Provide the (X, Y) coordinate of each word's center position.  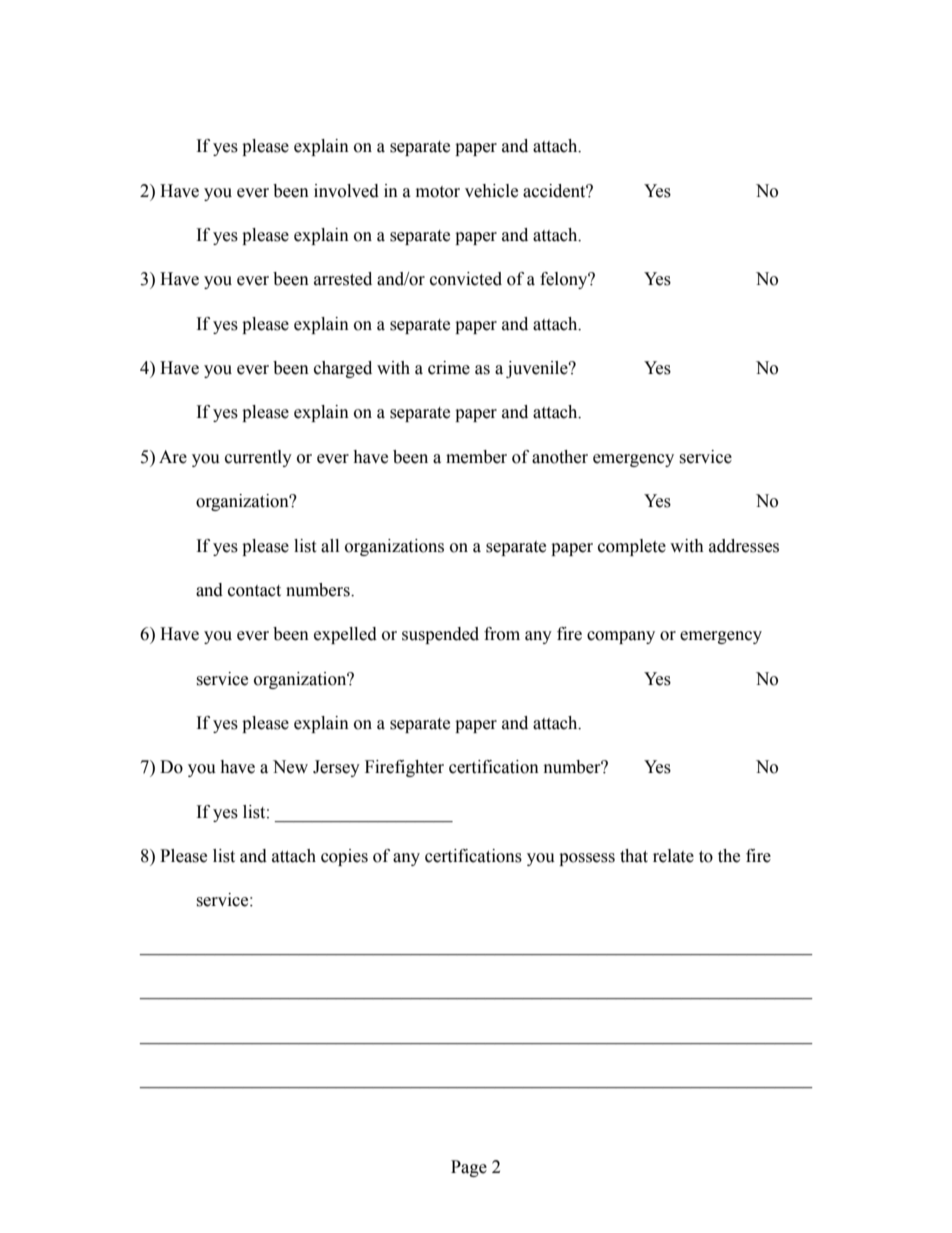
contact (254, 591)
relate (673, 856)
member (476, 457)
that (634, 856)
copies (344, 857)
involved (346, 191)
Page (469, 1168)
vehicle (491, 191)
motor (438, 192)
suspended (440, 635)
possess (587, 859)
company (621, 637)
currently (258, 458)
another (560, 457)
